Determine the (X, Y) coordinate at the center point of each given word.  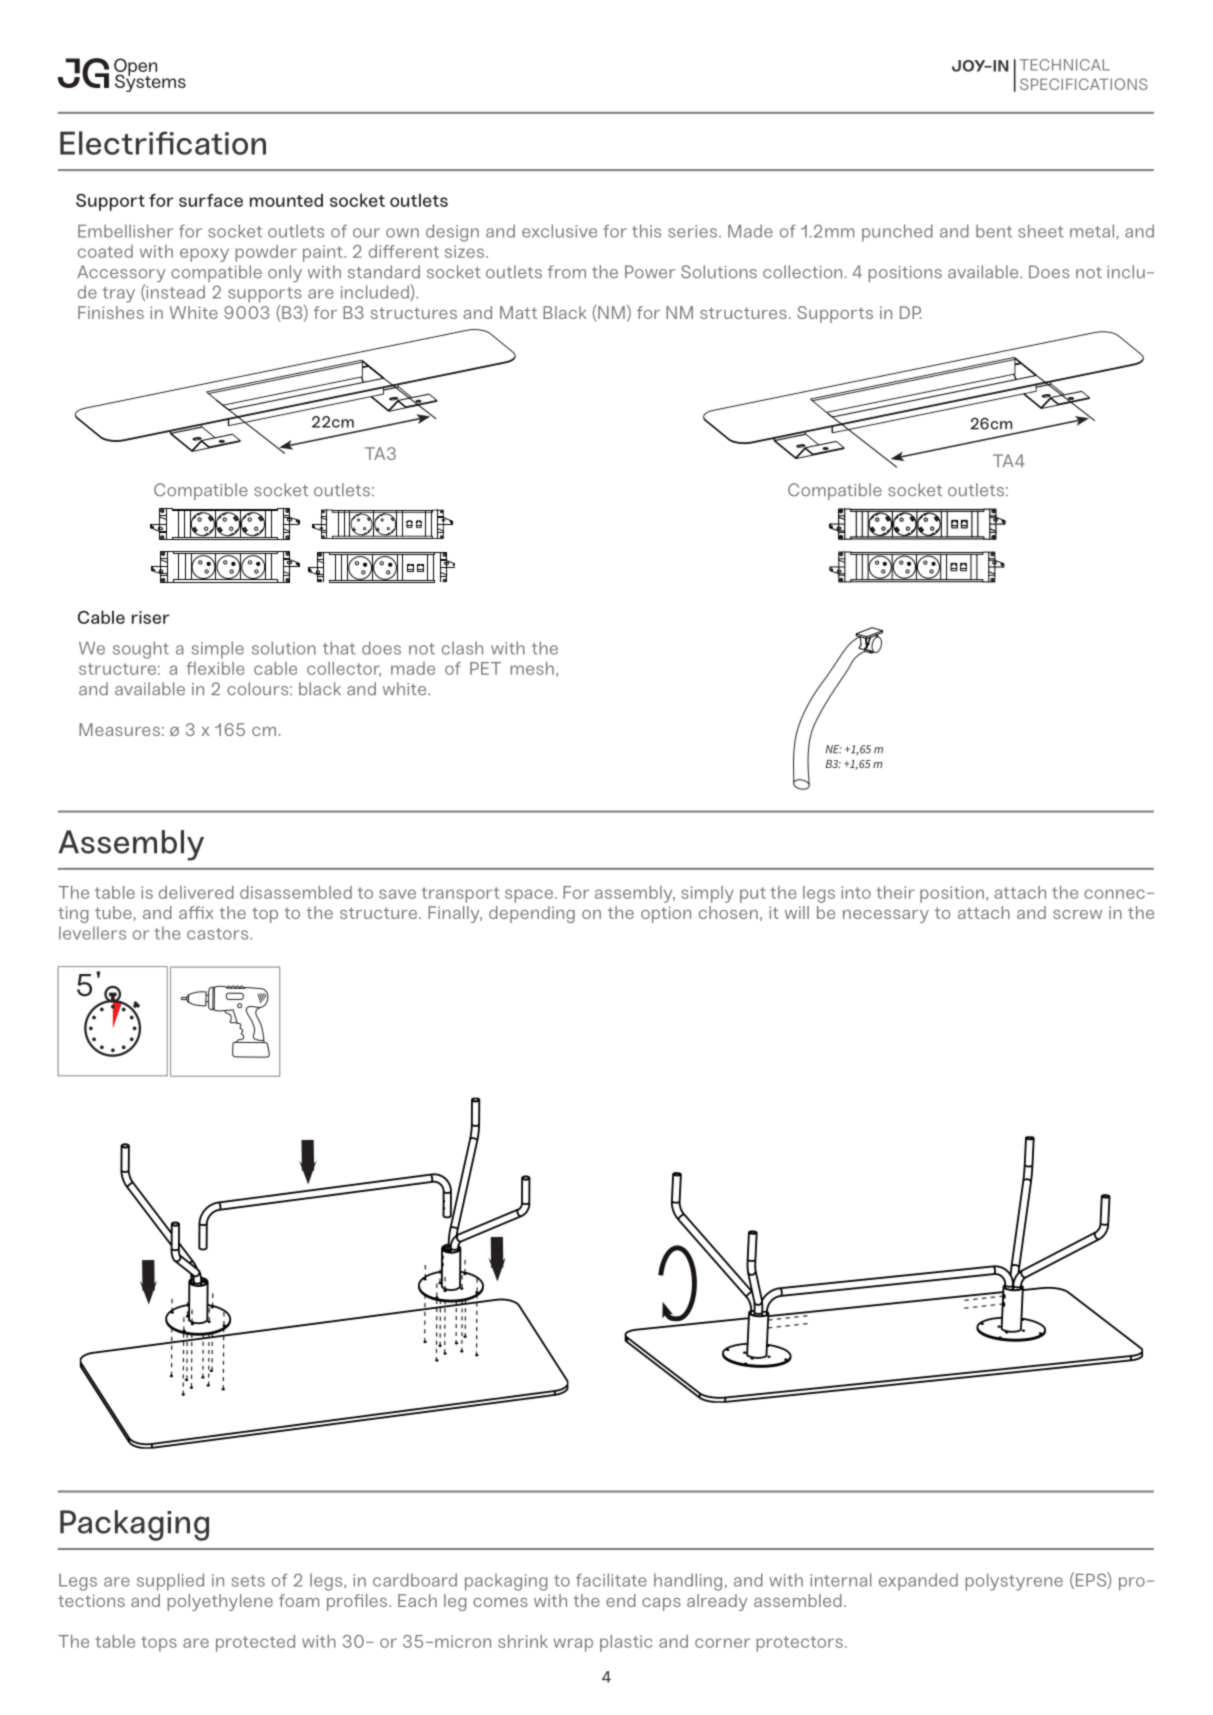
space (529, 896)
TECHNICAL (1065, 65)
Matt (518, 312)
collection (802, 272)
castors (219, 934)
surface (211, 200)
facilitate (611, 1580)
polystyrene (1014, 1582)
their (895, 892)
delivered (196, 892)
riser (151, 617)
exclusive (559, 231)
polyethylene (220, 1602)
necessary (886, 916)
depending (532, 914)
